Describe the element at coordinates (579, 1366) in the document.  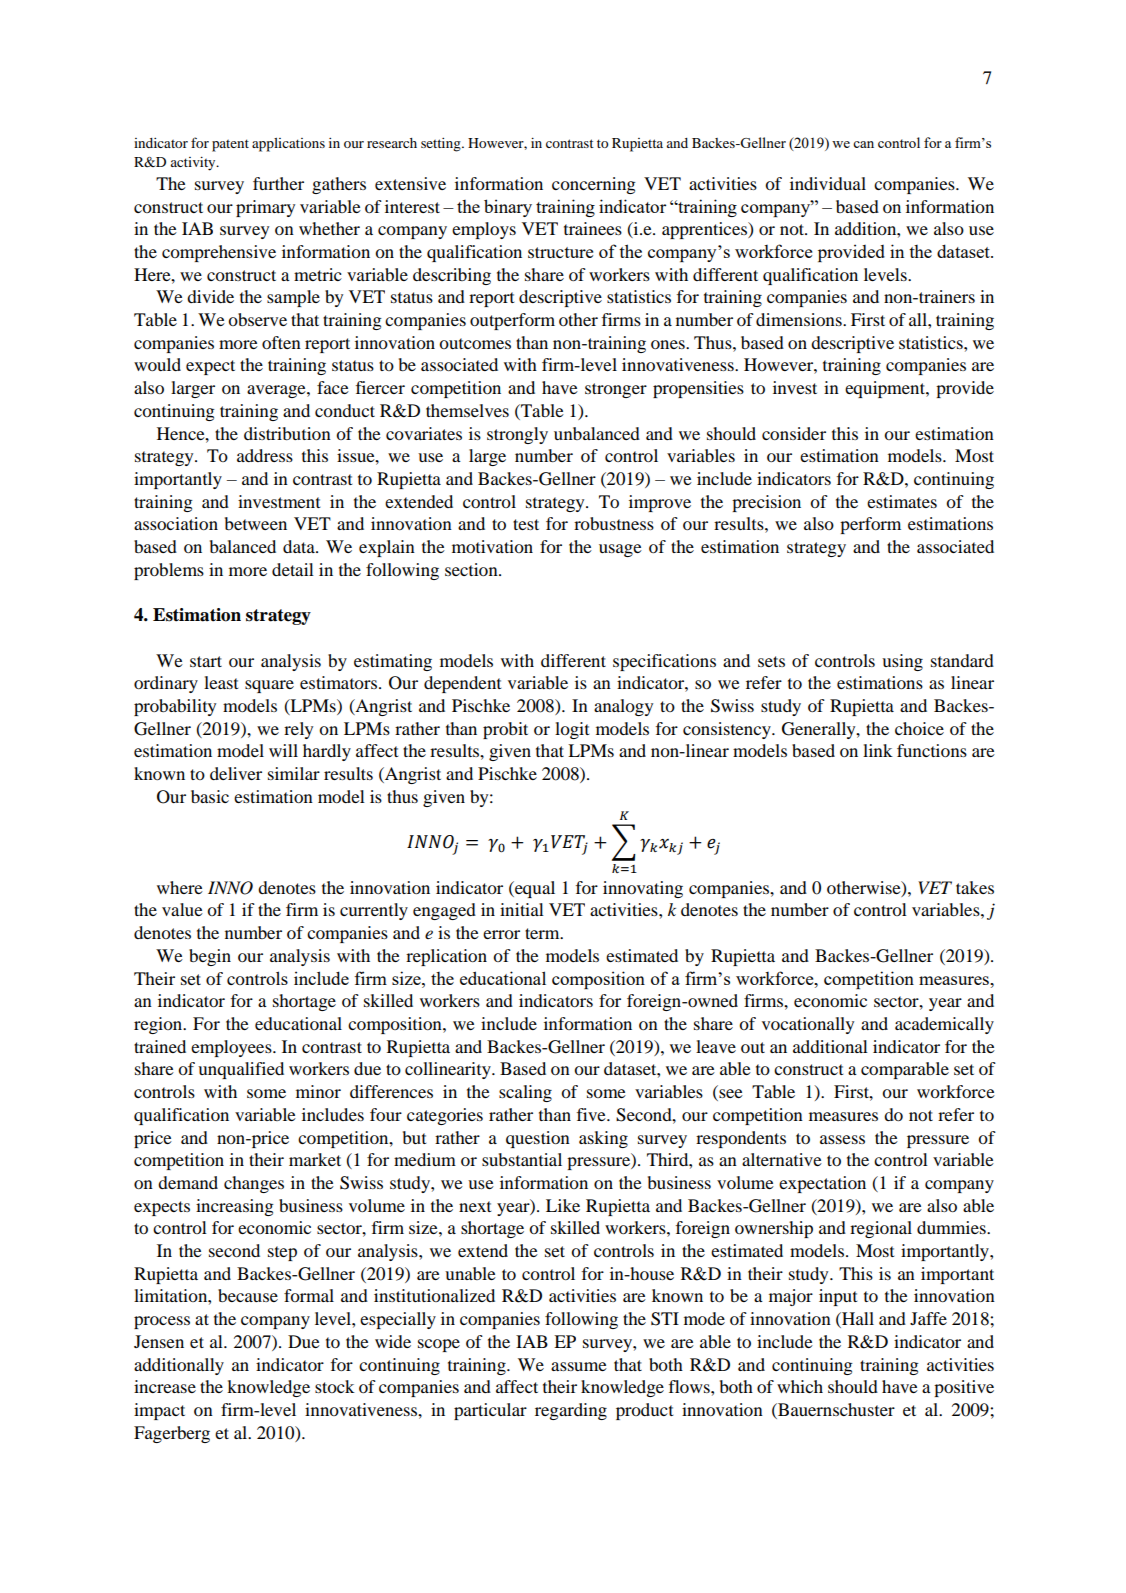
I see `assume` at that location.
